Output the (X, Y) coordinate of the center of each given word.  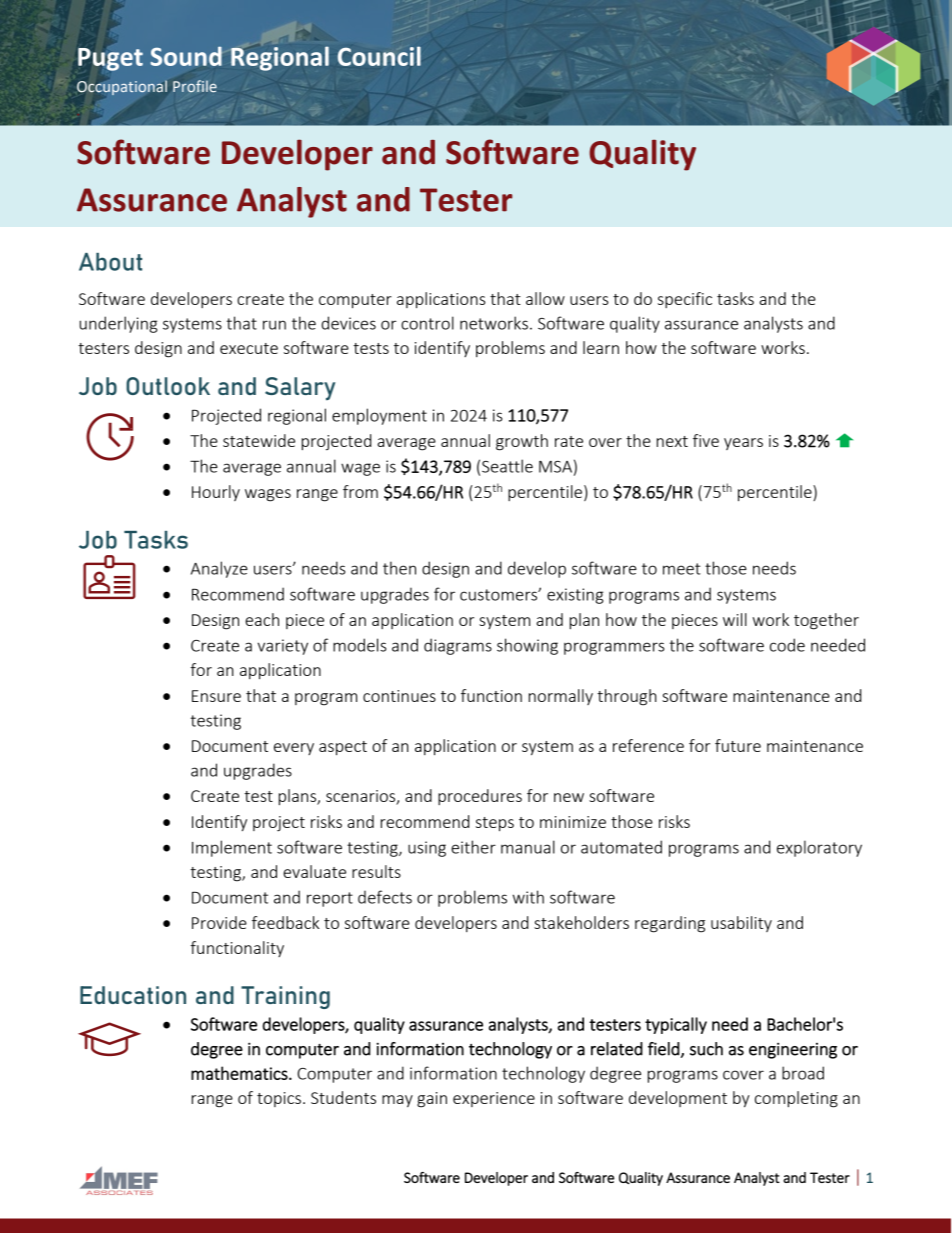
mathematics (240, 1073)
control (427, 323)
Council (379, 56)
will (735, 619)
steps (495, 824)
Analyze (219, 569)
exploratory (819, 848)
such (706, 1049)
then (399, 568)
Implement (232, 848)
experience (494, 1099)
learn (601, 347)
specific (685, 300)
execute (249, 348)
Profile (195, 86)
